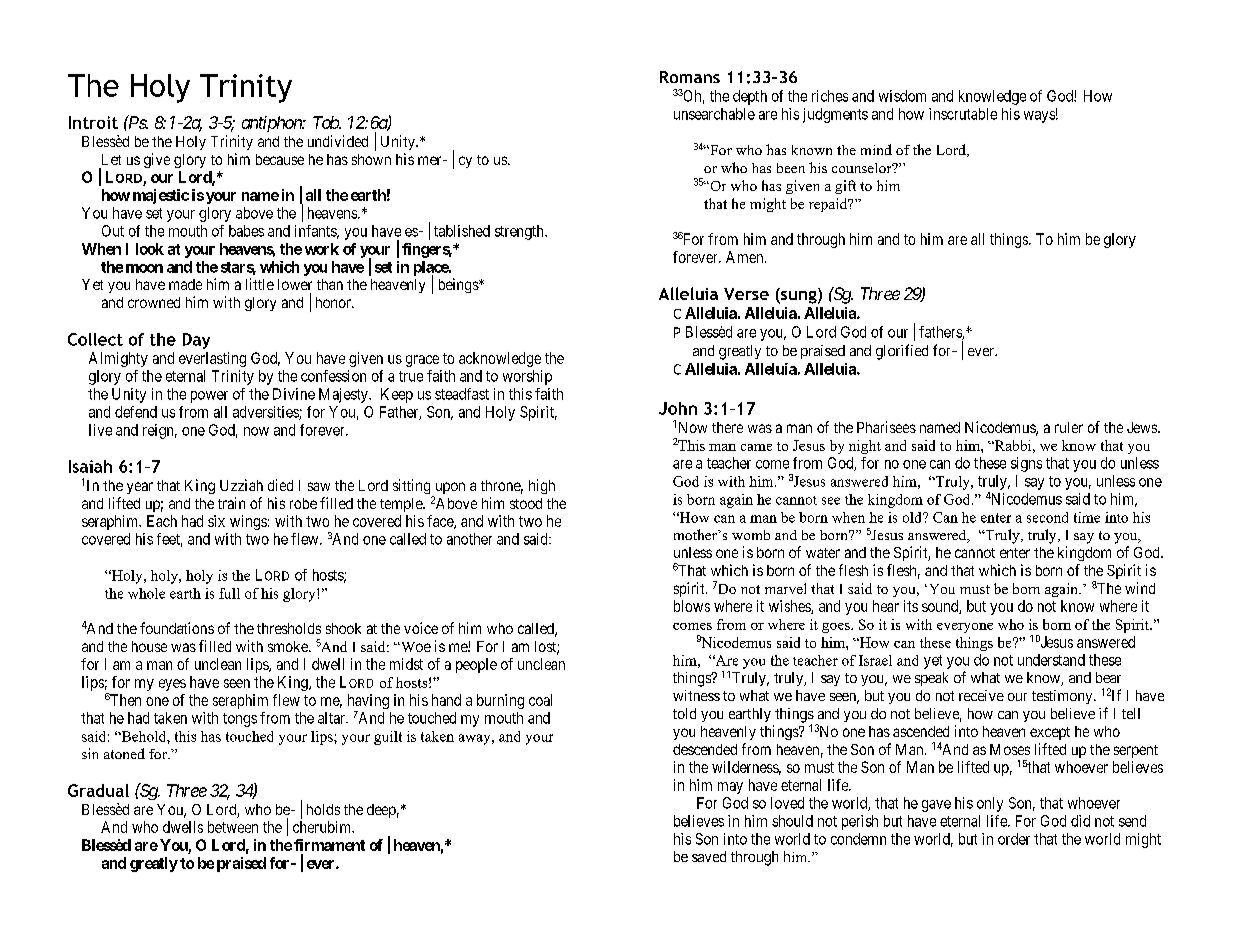 The image size is (1233, 952). I want to click on Tob, so click(326, 122).
